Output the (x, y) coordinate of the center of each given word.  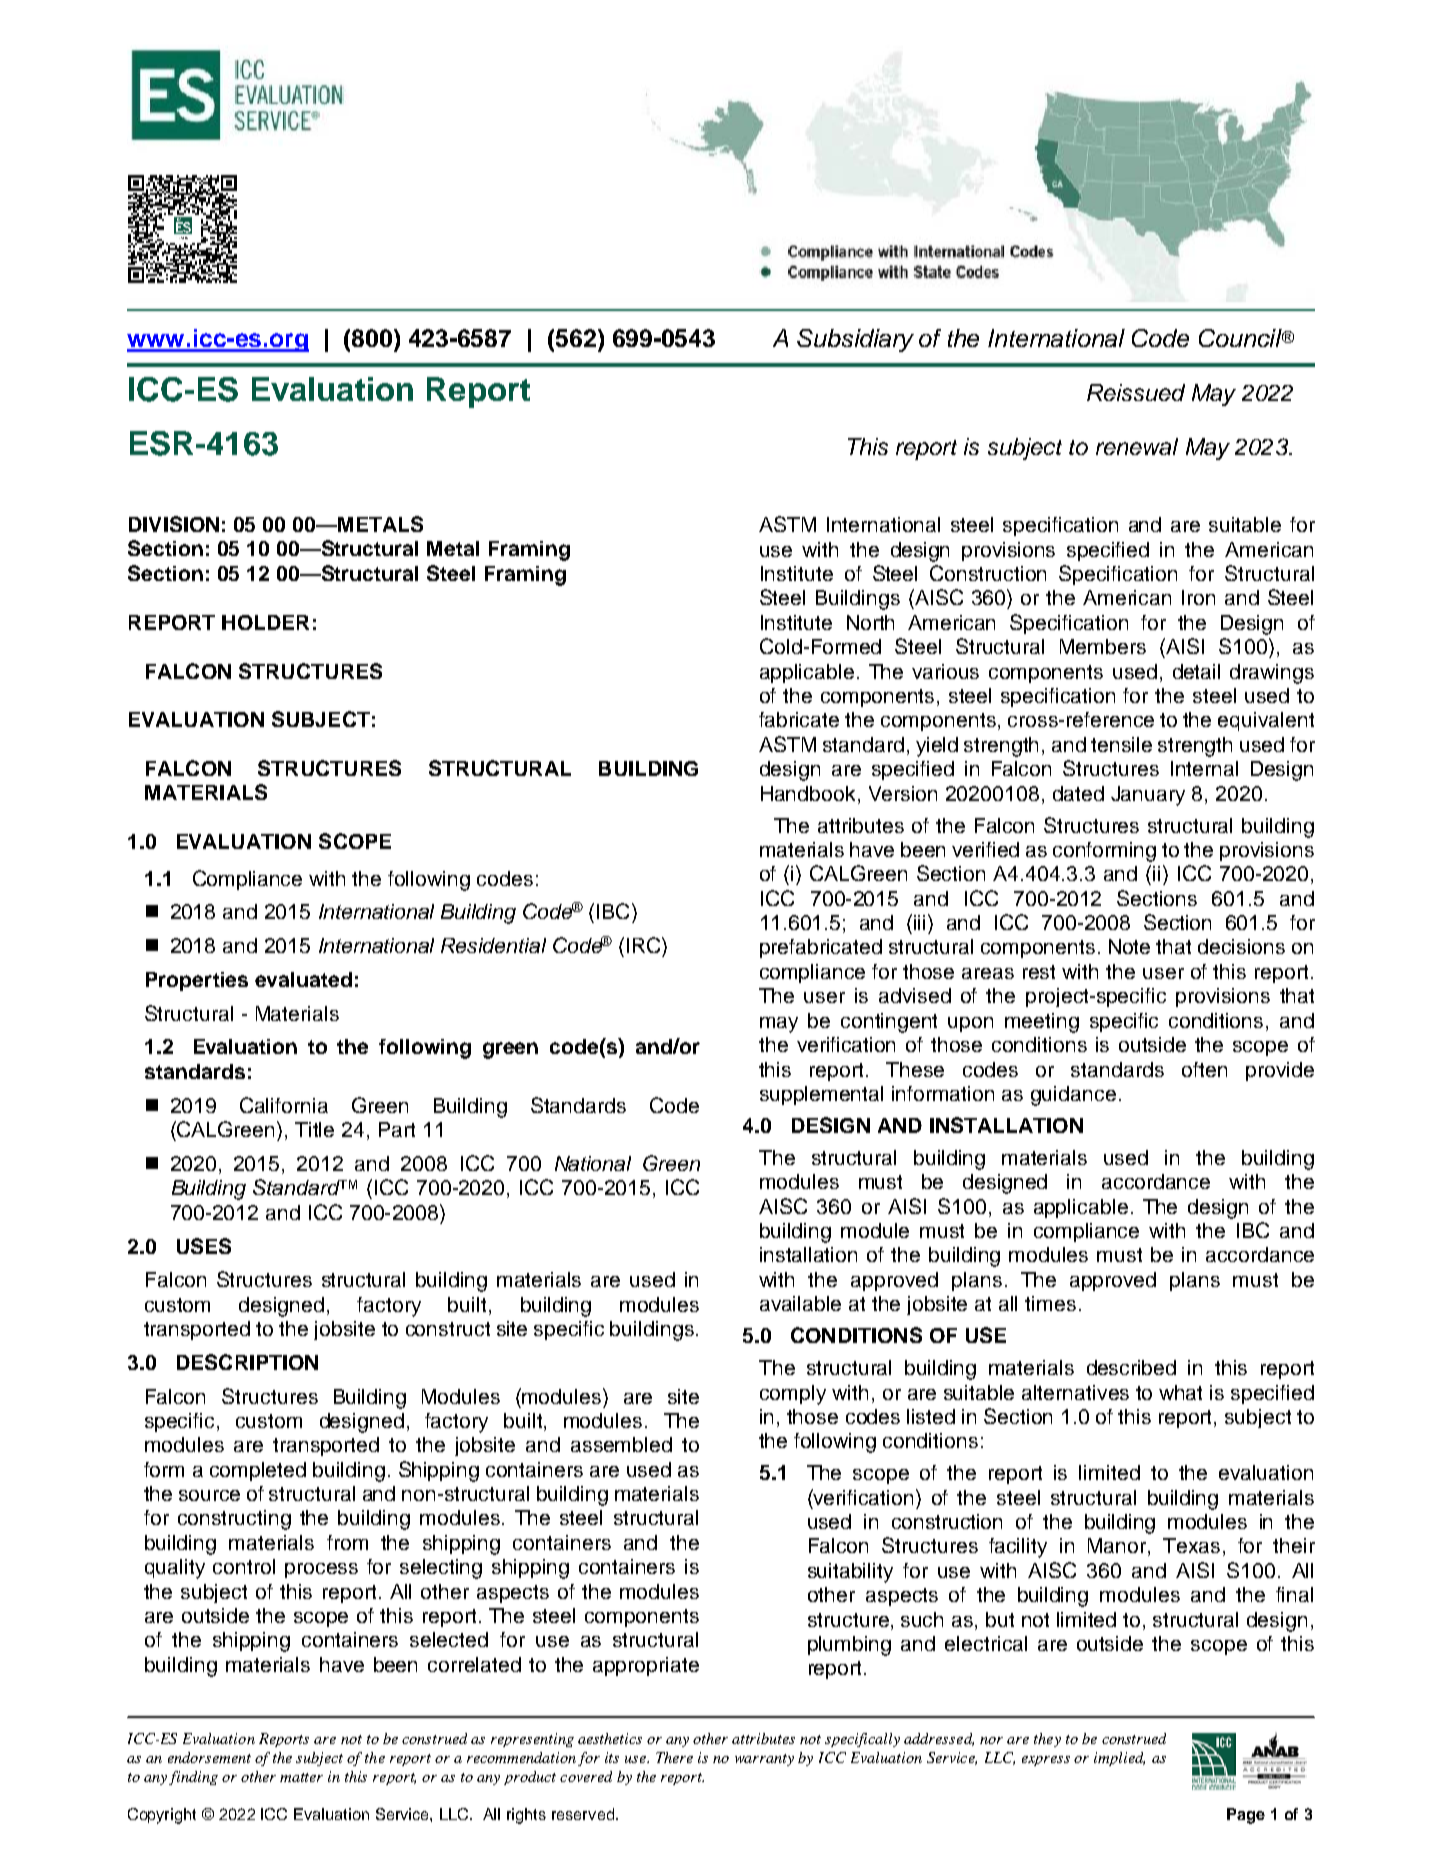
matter (301, 1777)
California (284, 1105)
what (1180, 1392)
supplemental (821, 1095)
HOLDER (265, 622)
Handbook (810, 793)
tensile (1121, 744)
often (1204, 1069)
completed (258, 1471)
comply (793, 1395)
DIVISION (174, 524)
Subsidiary (855, 340)
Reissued (1136, 392)
